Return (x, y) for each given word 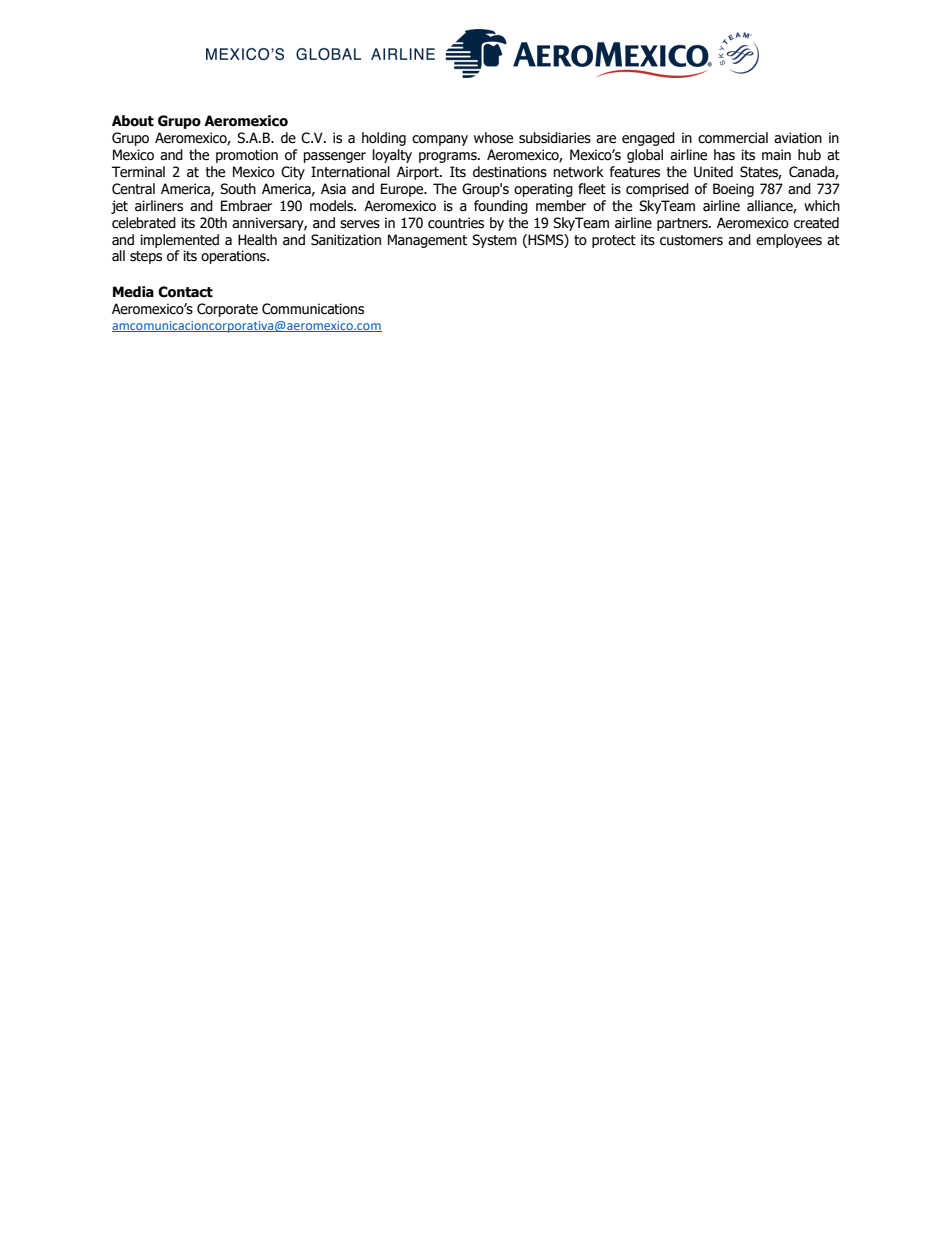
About (133, 121)
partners (683, 224)
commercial (733, 138)
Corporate (227, 310)
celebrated (144, 223)
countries (456, 223)
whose (493, 138)
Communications (313, 309)
